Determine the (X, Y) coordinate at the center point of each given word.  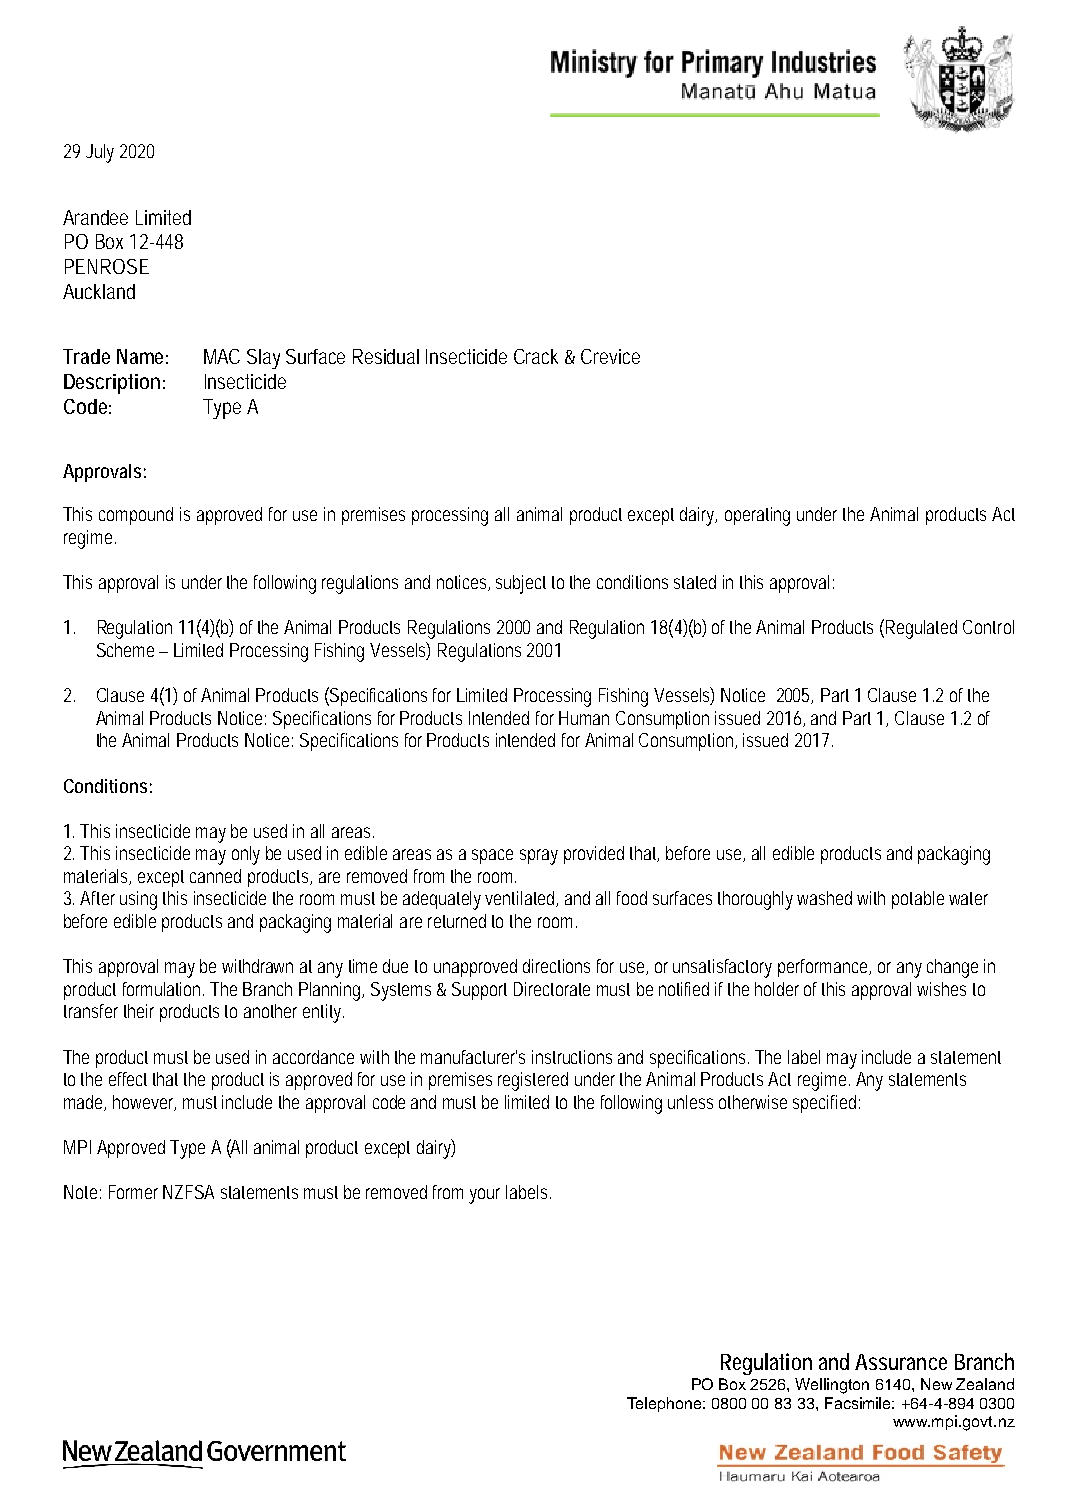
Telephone (666, 1404)
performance (824, 968)
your (484, 1196)
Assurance (901, 1362)
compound (136, 516)
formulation (163, 989)
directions (556, 966)
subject (521, 584)
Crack (536, 356)
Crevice (610, 356)
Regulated (921, 629)
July (100, 153)
